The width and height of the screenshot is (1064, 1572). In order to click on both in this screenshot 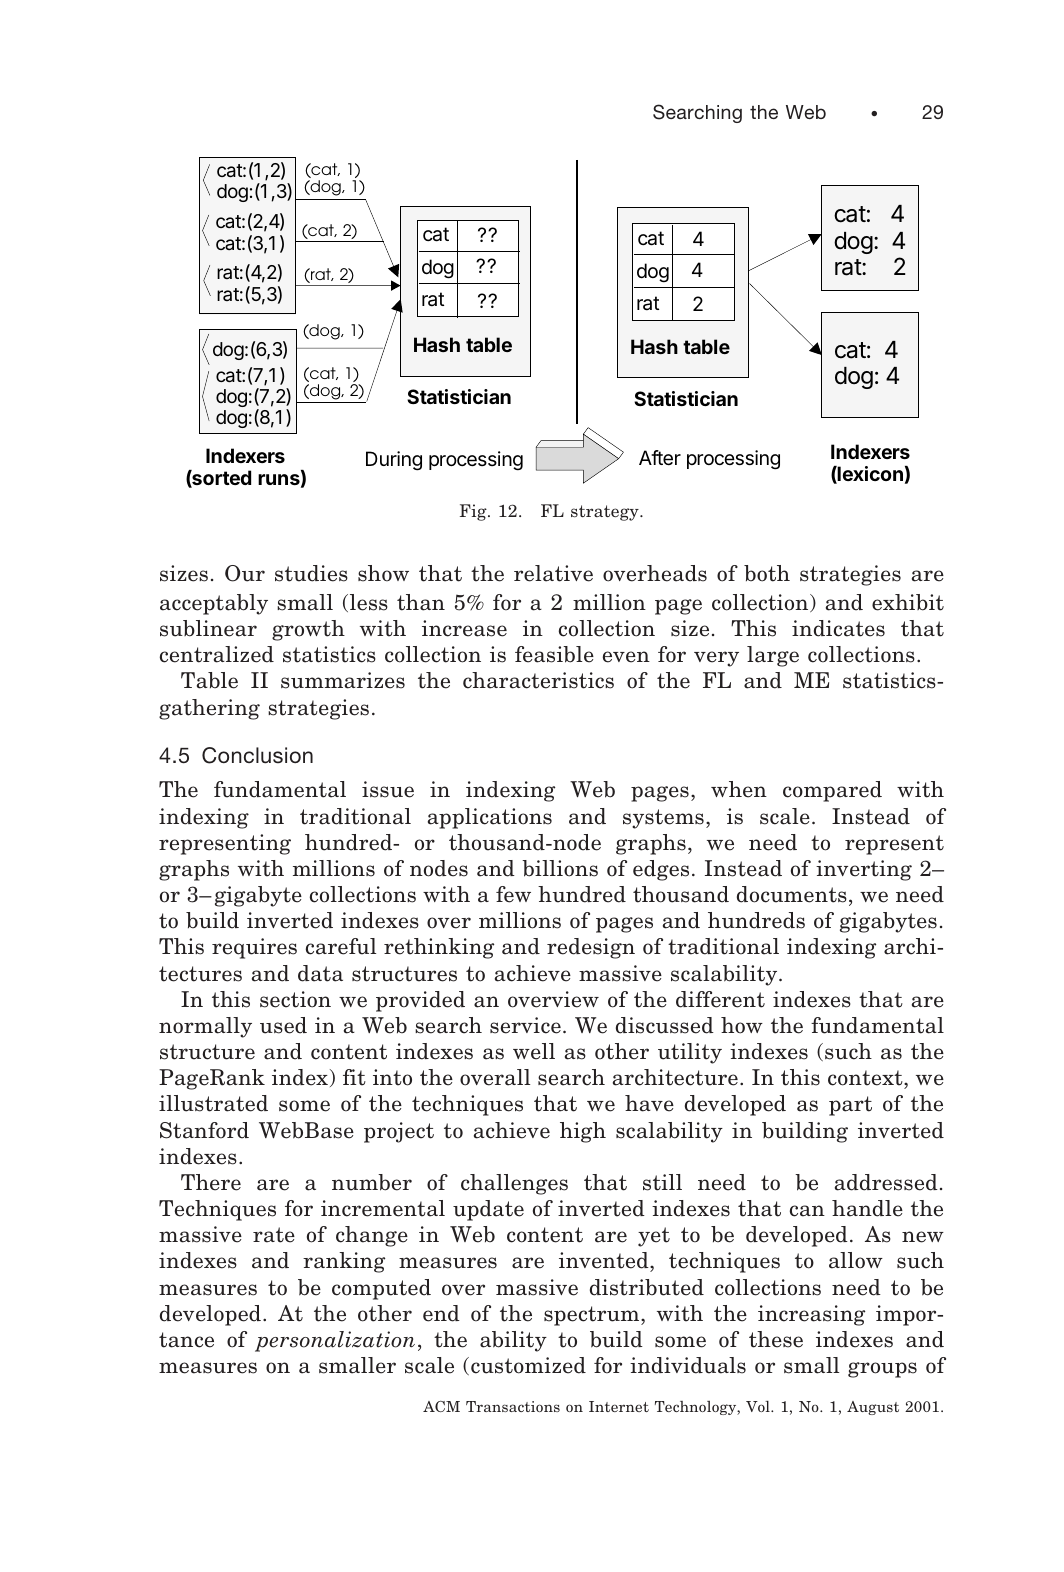, I will do `click(767, 573)`.
